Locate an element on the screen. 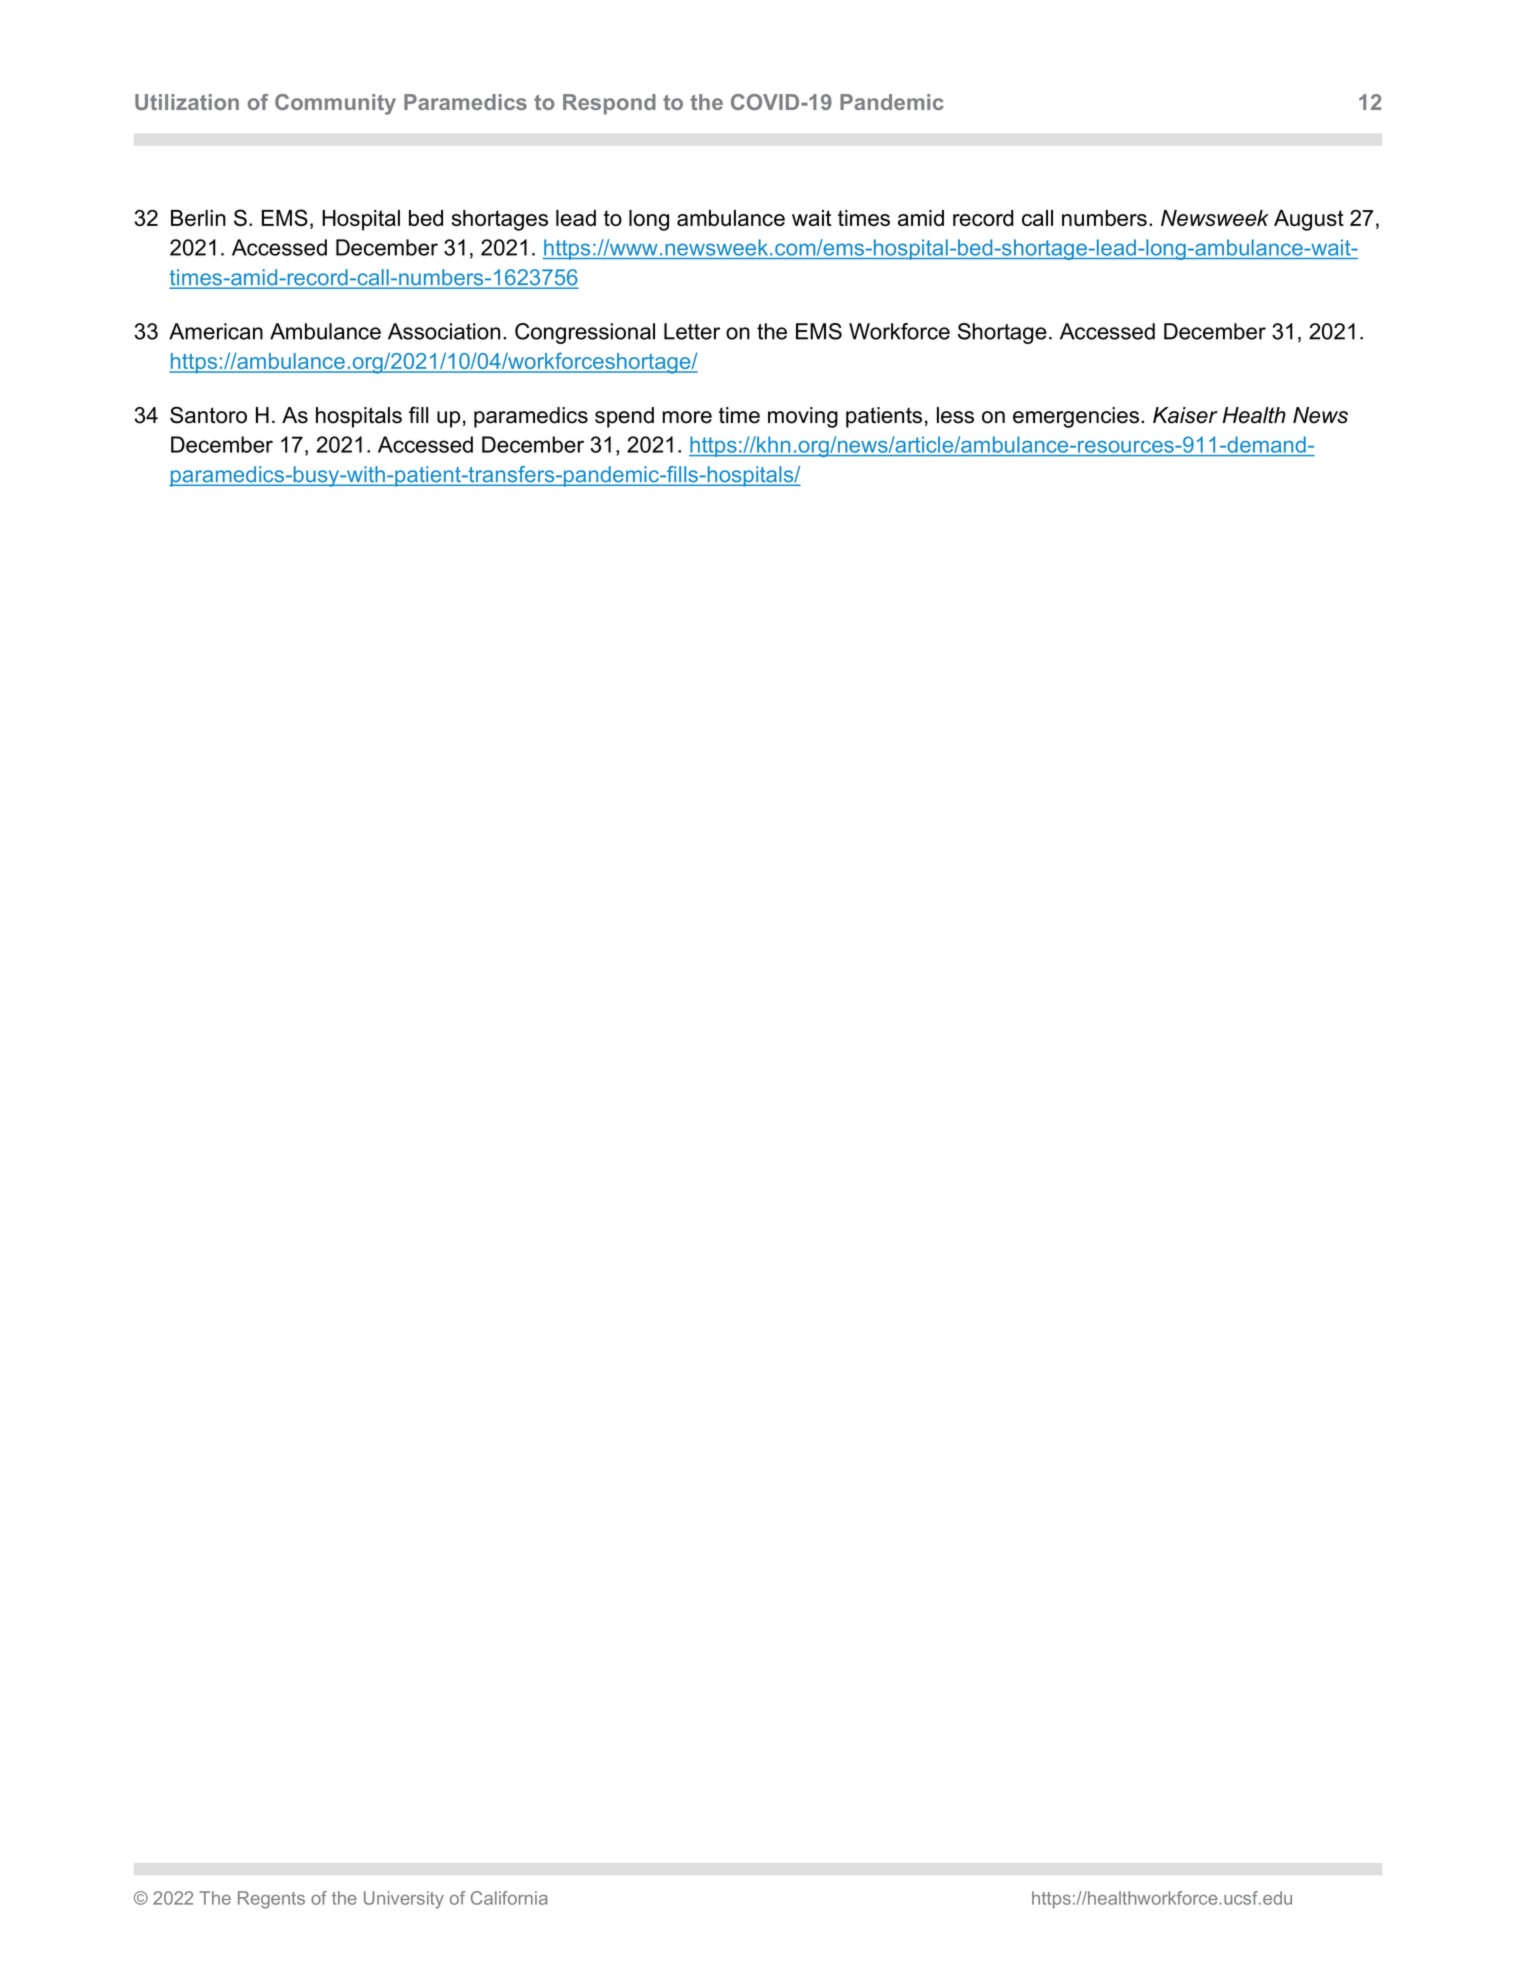 Image resolution: width=1516 pixels, height=1962 pixels. August is located at coordinates (1309, 220).
